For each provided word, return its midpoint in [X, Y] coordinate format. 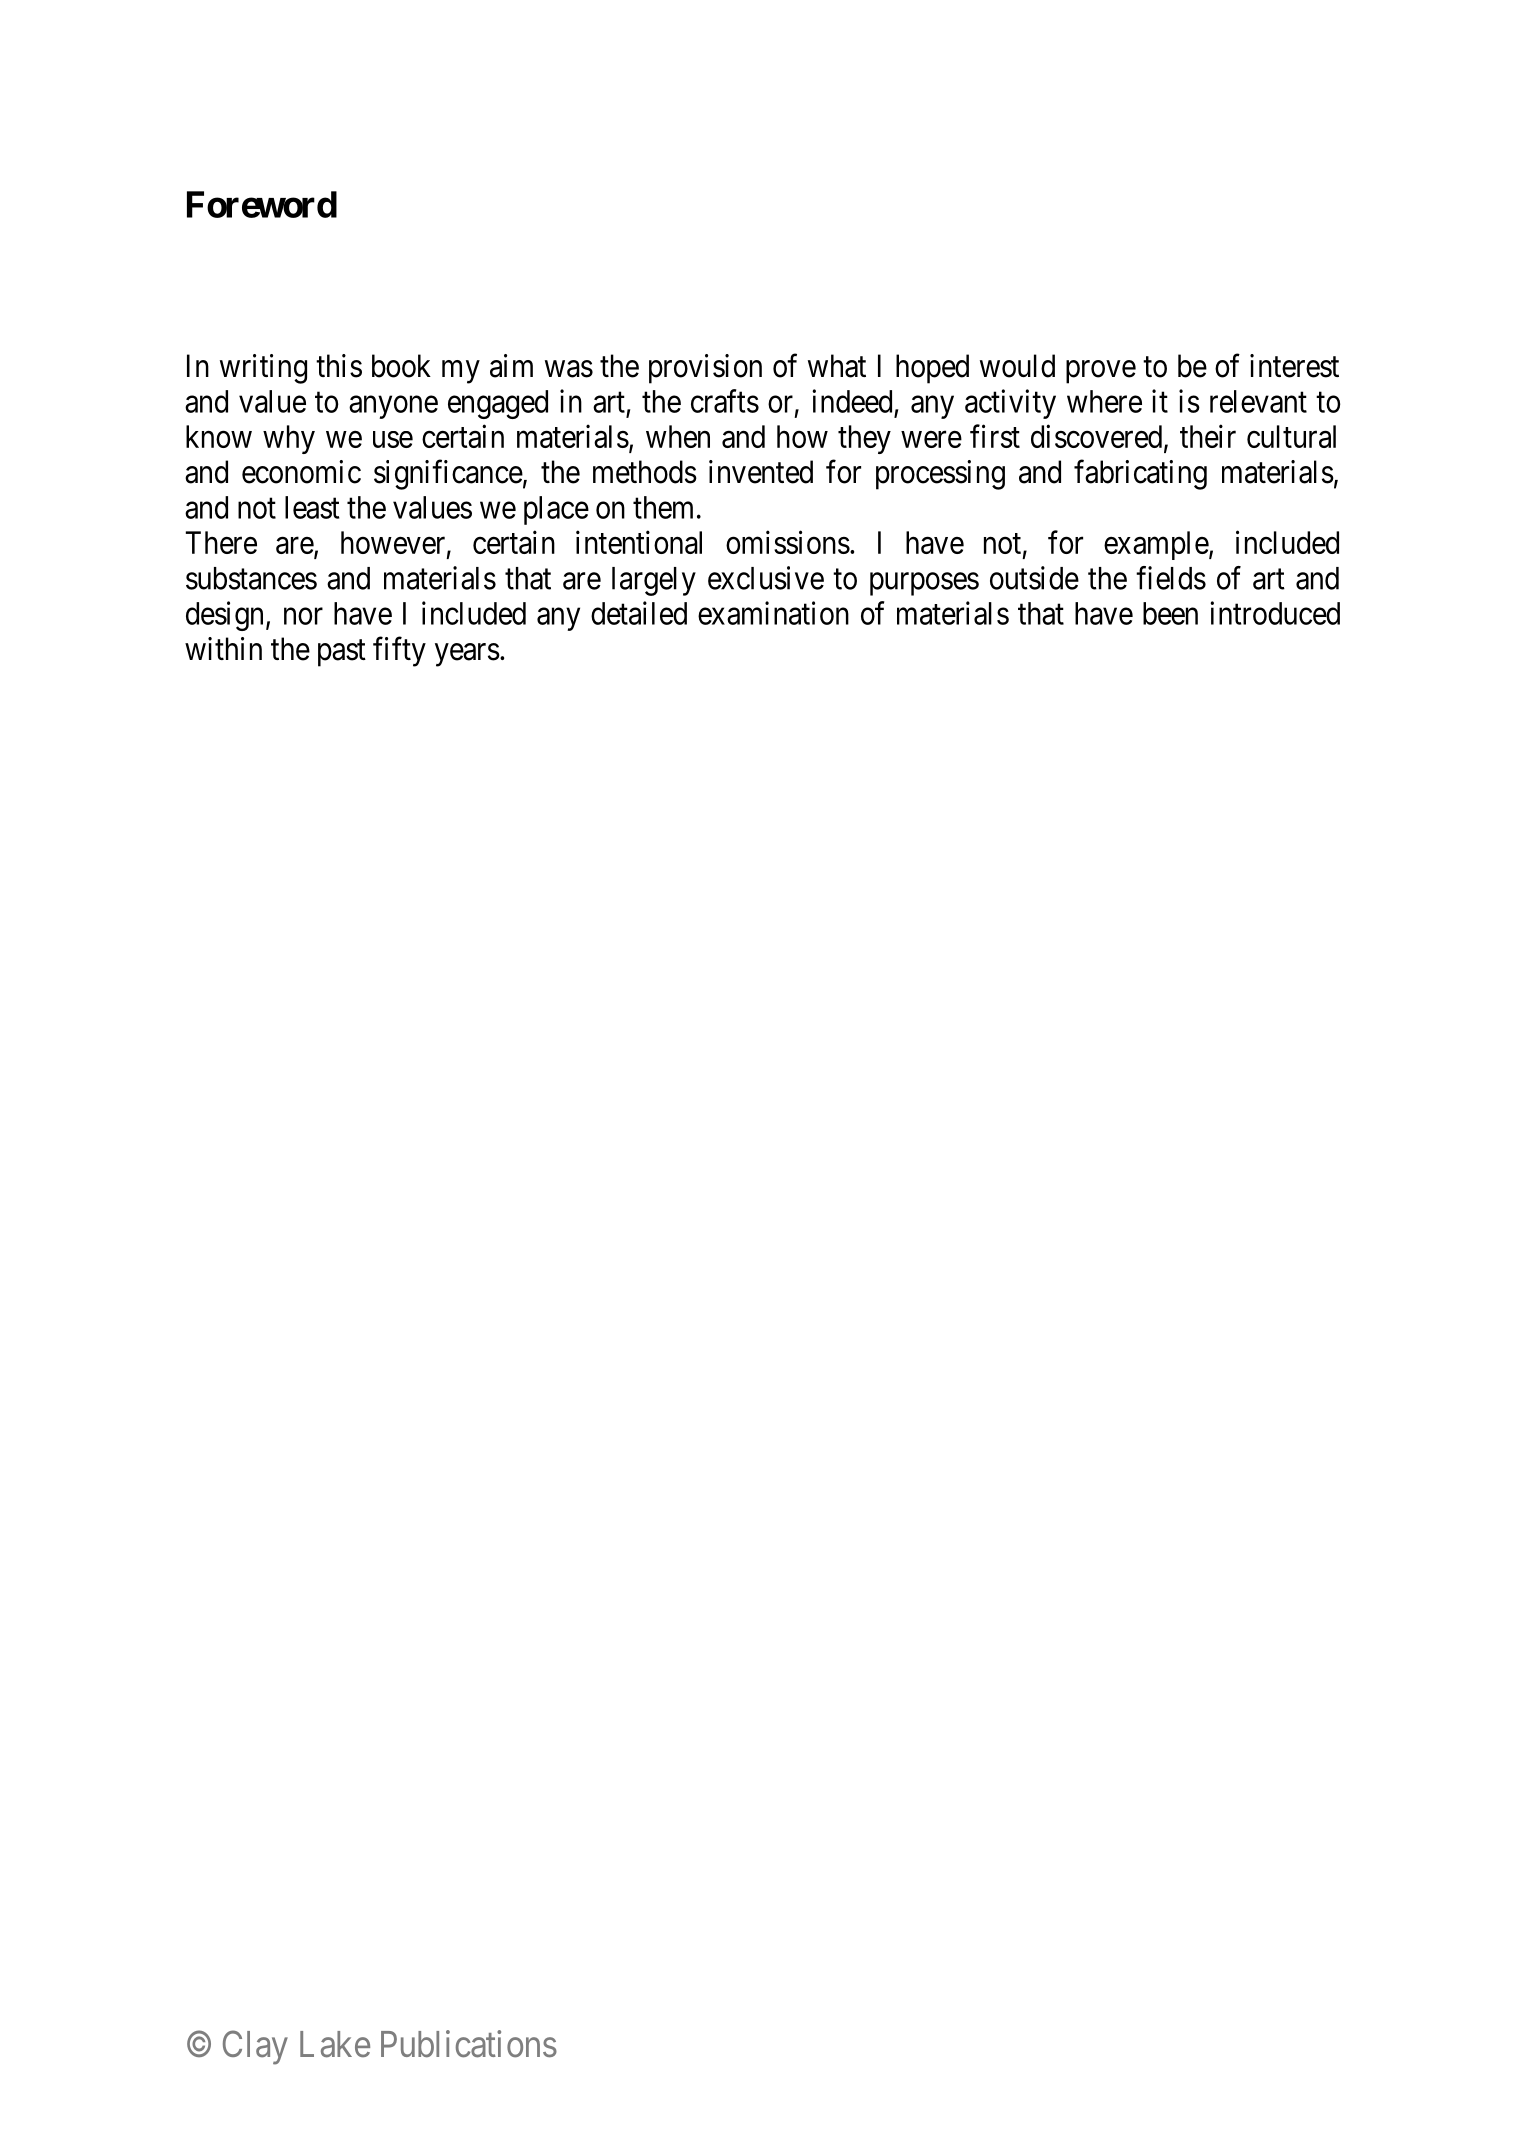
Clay [255, 2047]
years [467, 655]
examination [773, 613]
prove [1101, 372]
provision [705, 369]
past [342, 653]
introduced [1275, 613]
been [1170, 613]
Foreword [262, 204]
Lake [335, 2044]
